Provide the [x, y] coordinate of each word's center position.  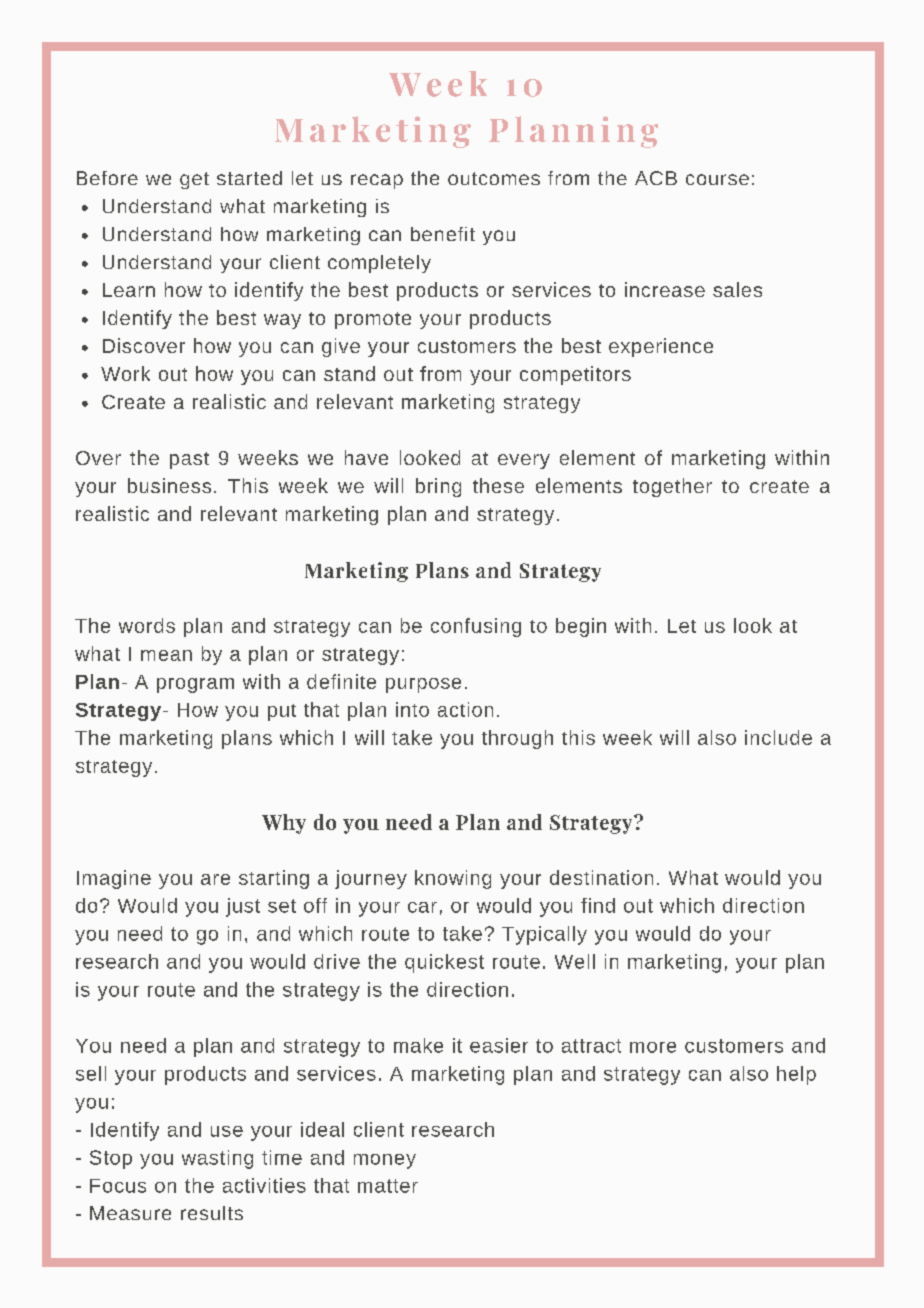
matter [388, 1186]
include [778, 737]
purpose [423, 685]
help [796, 1075]
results [212, 1213]
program [195, 685]
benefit [443, 234]
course [717, 179]
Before [107, 178]
